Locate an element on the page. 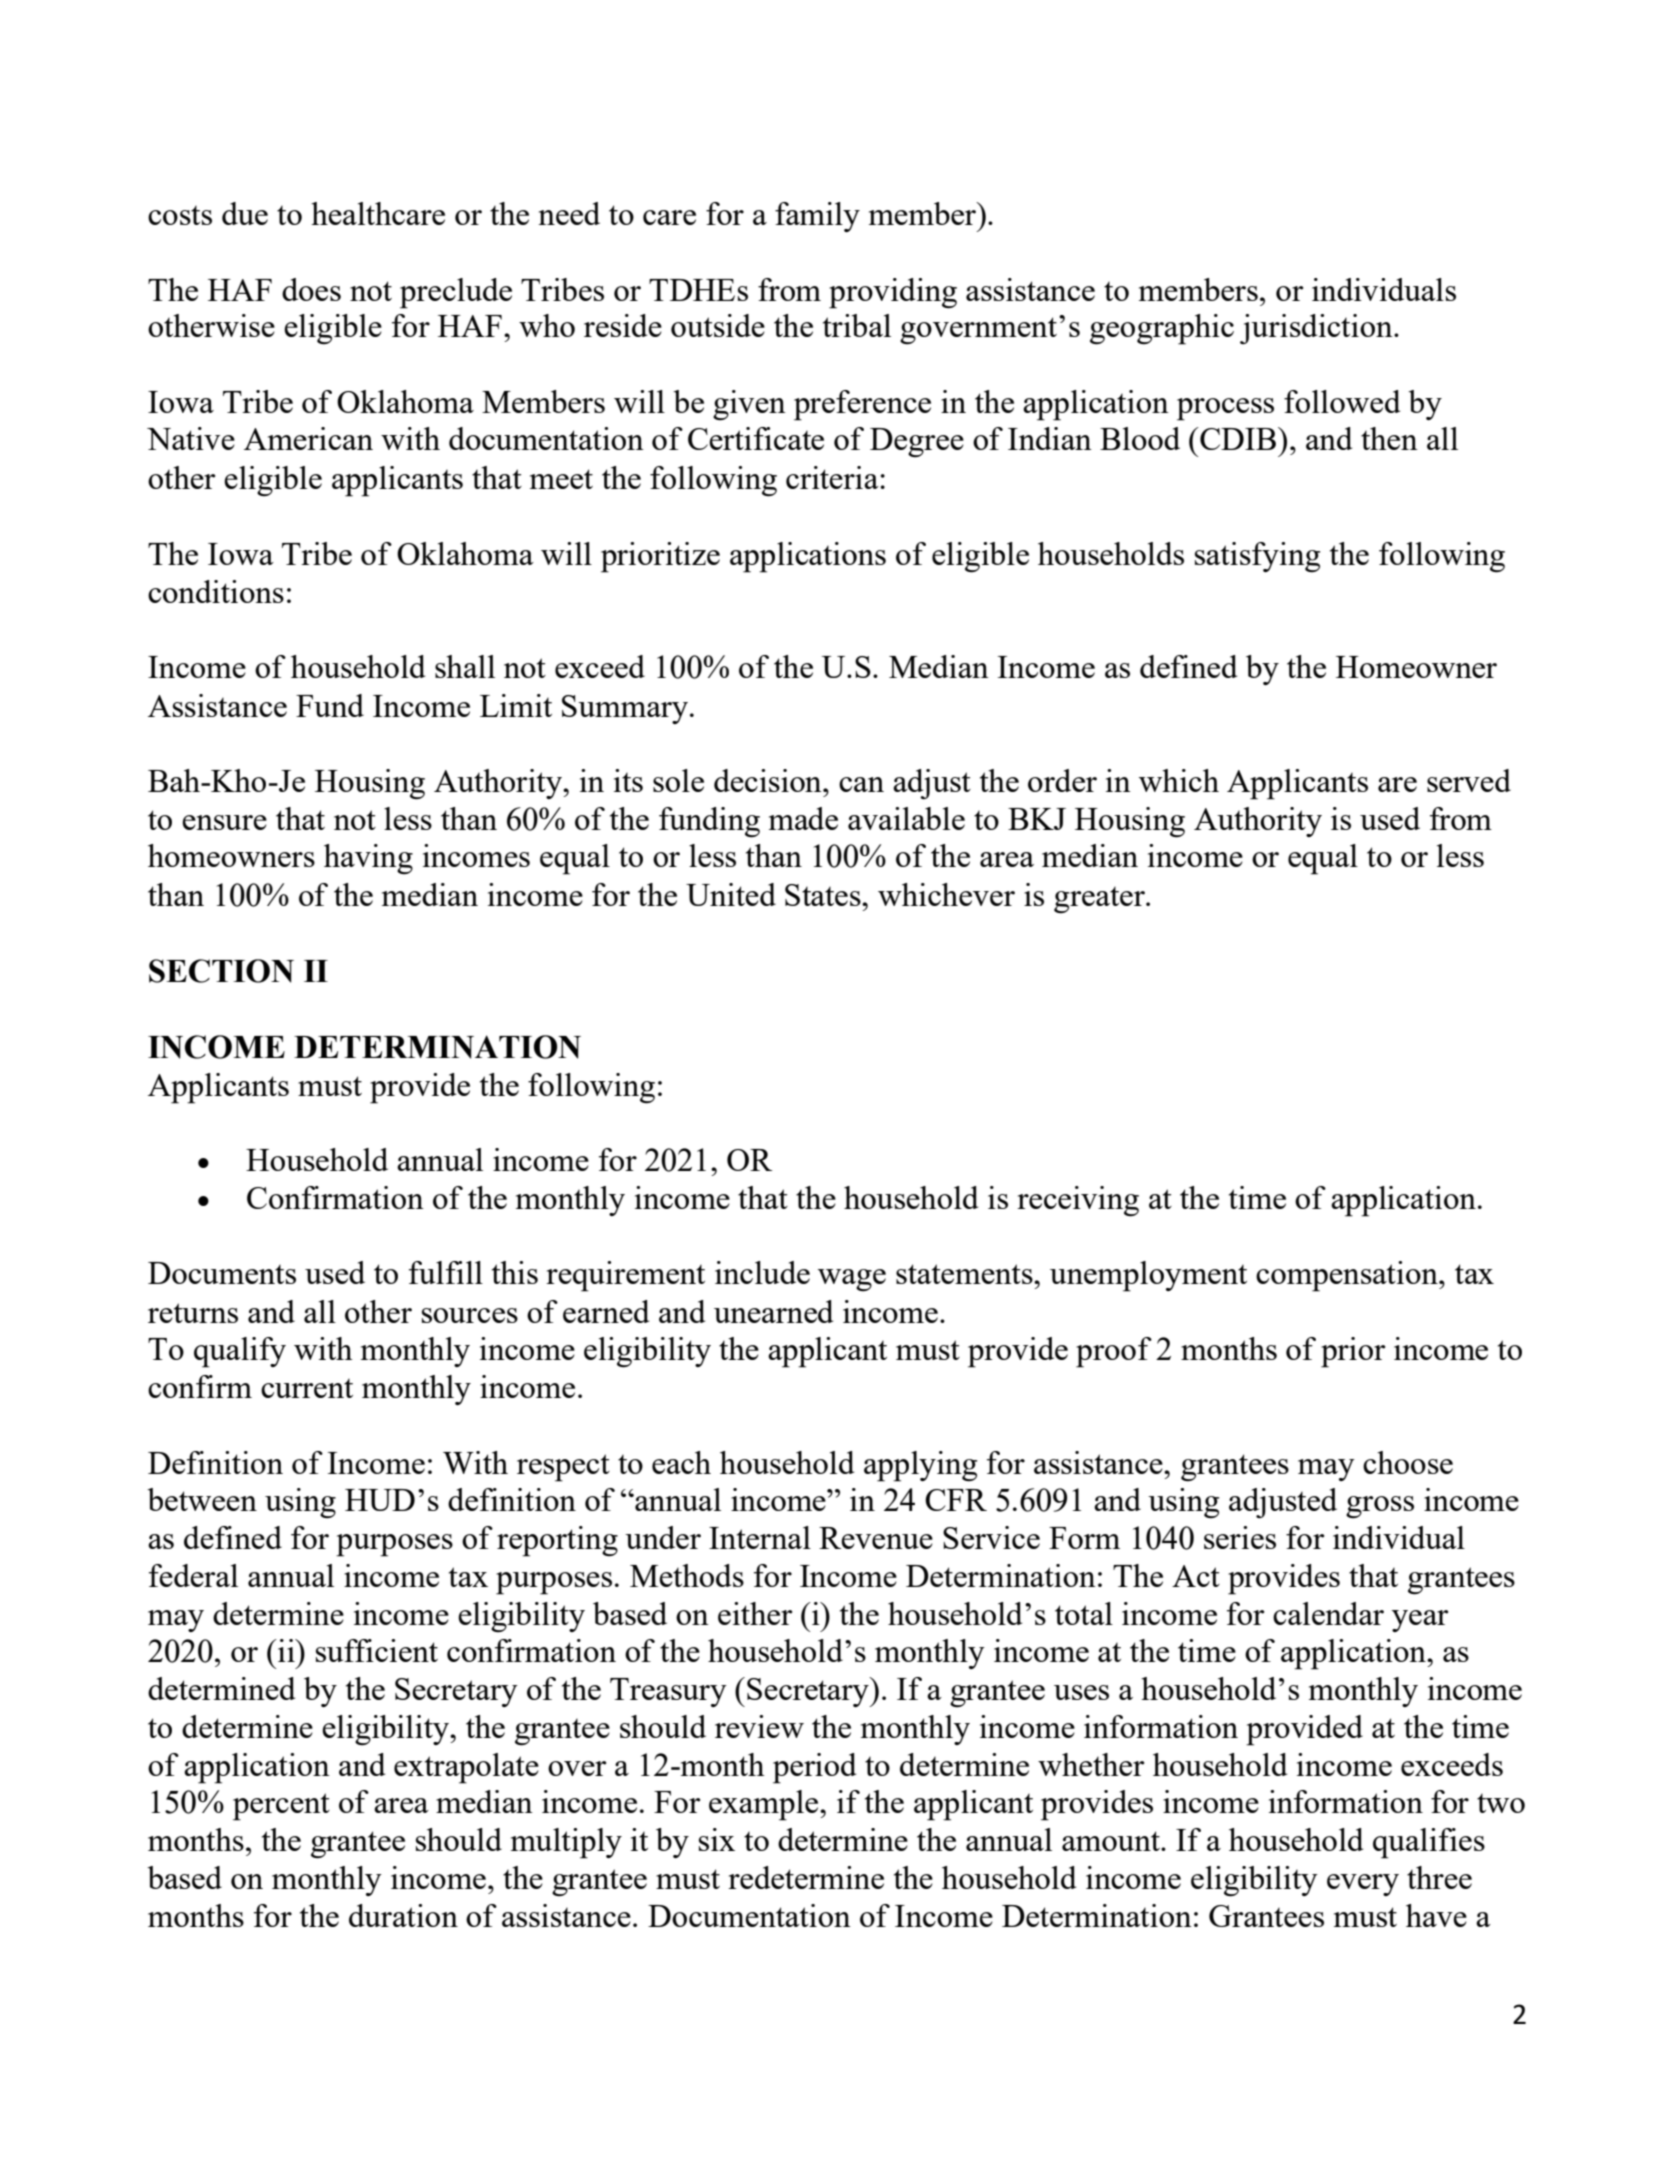  compensation is located at coordinates (1348, 1276).
